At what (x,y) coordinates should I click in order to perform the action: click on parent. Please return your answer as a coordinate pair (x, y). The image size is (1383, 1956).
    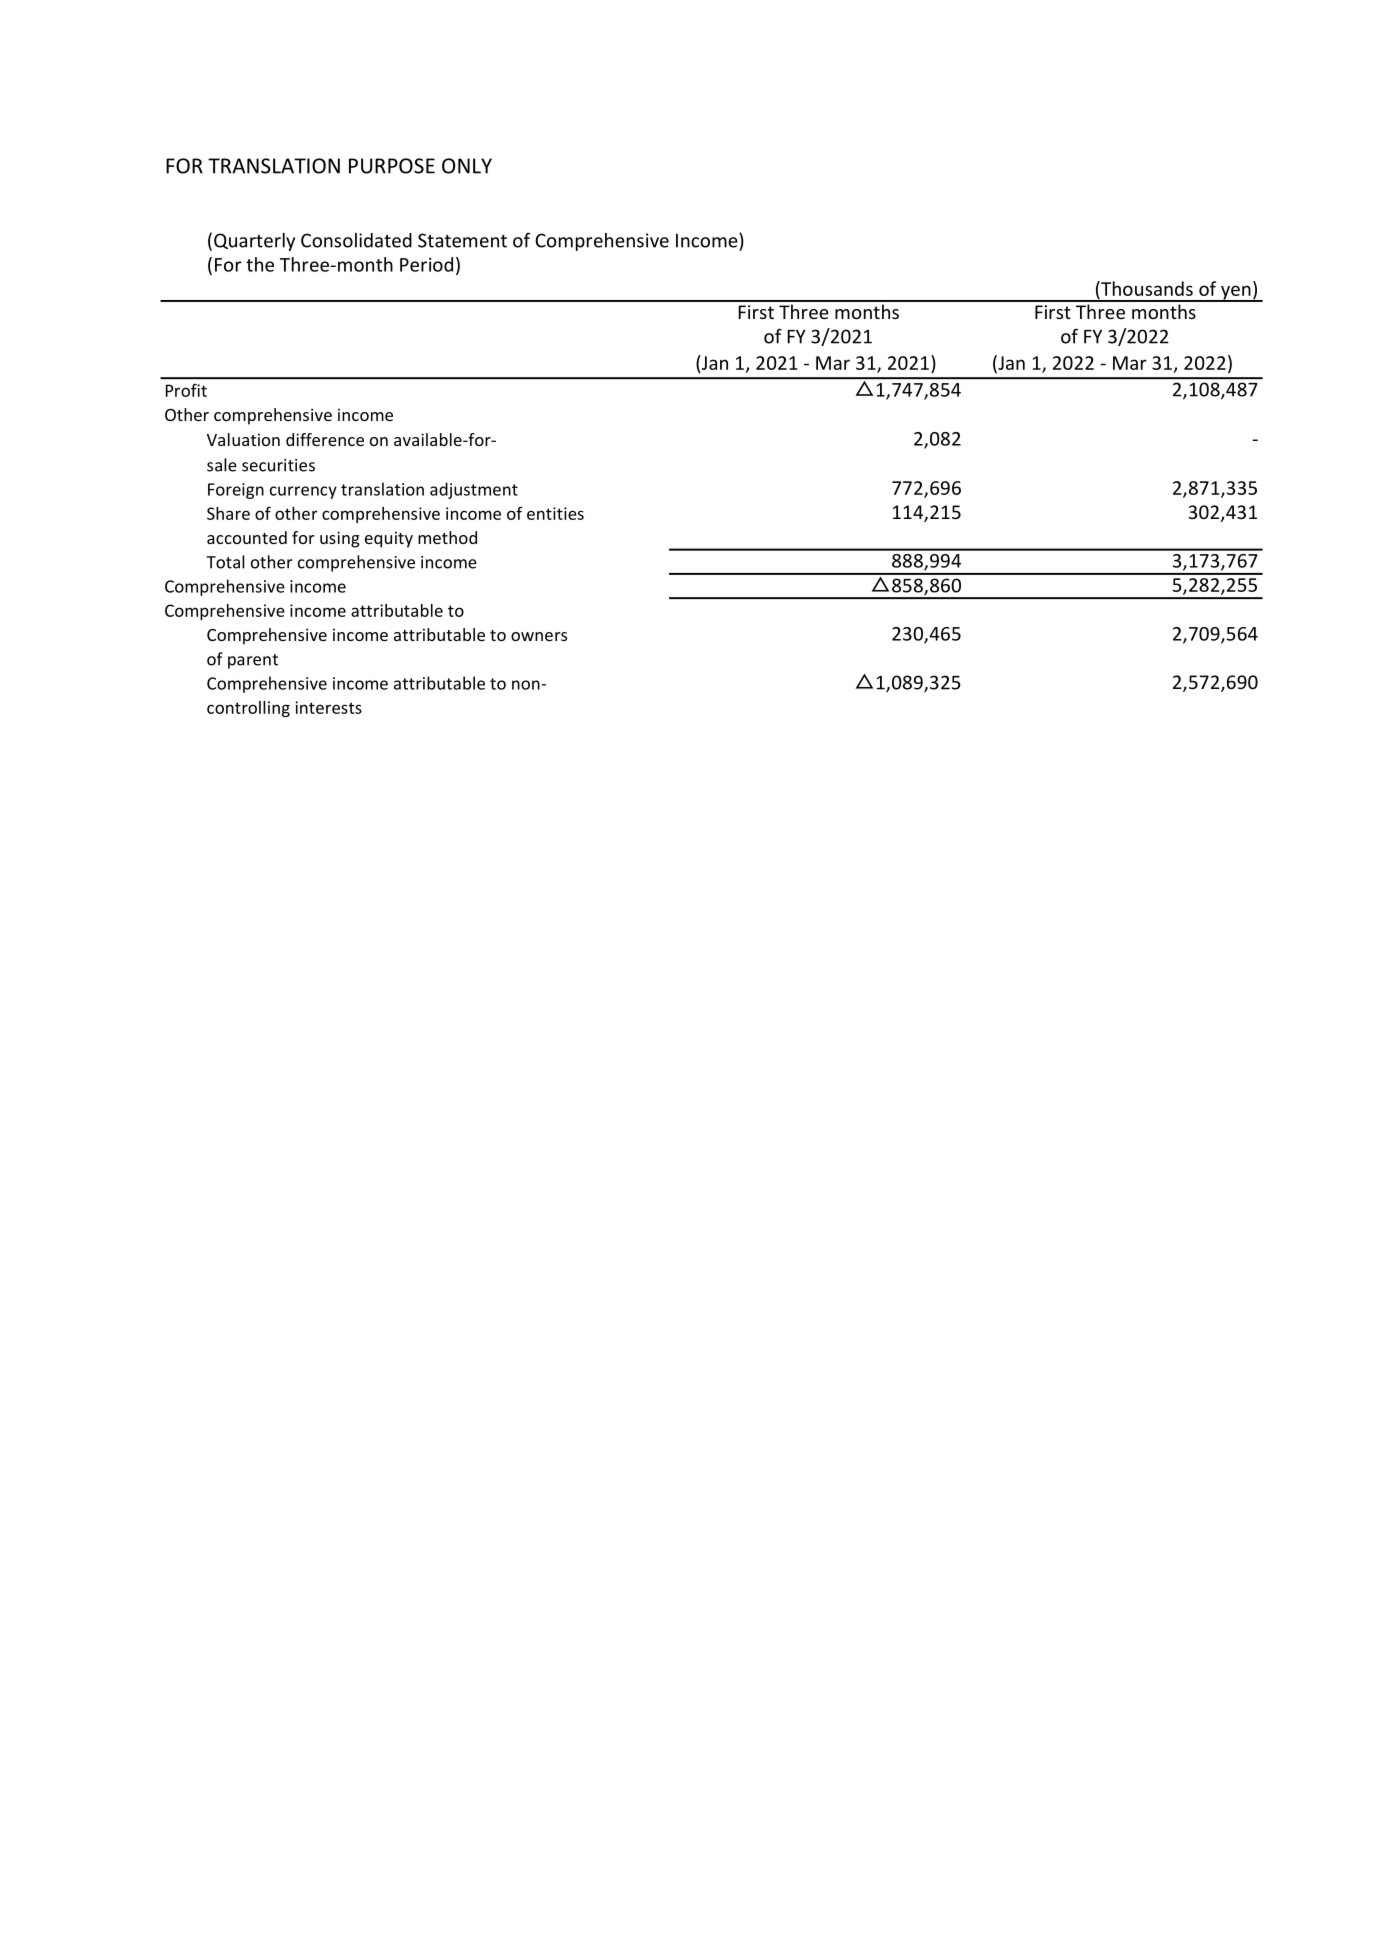
    Looking at the image, I should click on (253, 661).
